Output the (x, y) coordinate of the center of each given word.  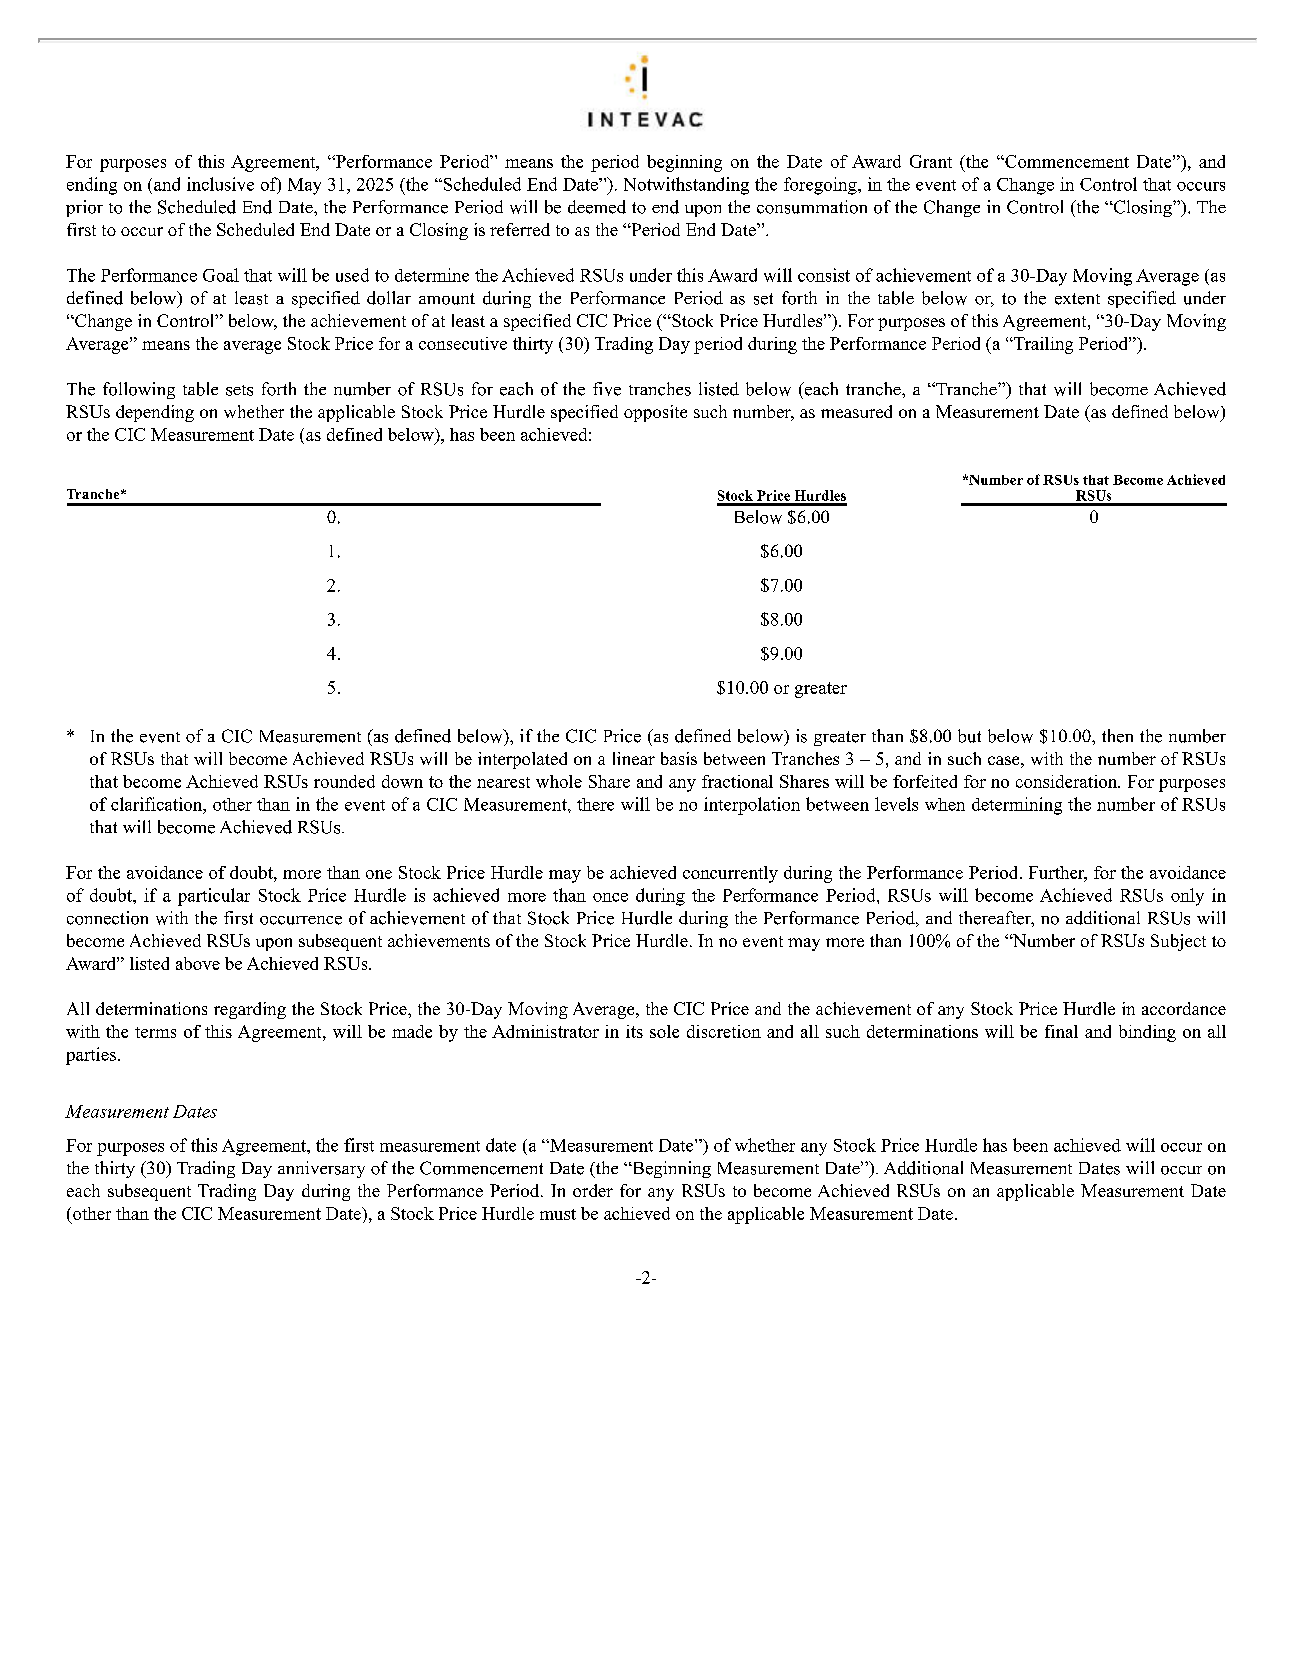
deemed (597, 207)
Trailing (1042, 345)
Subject (1178, 942)
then (1117, 736)
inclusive (220, 184)
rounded (344, 781)
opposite (655, 413)
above (198, 963)
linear (634, 758)
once (610, 897)
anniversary (321, 1169)
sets (239, 390)
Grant (931, 161)
